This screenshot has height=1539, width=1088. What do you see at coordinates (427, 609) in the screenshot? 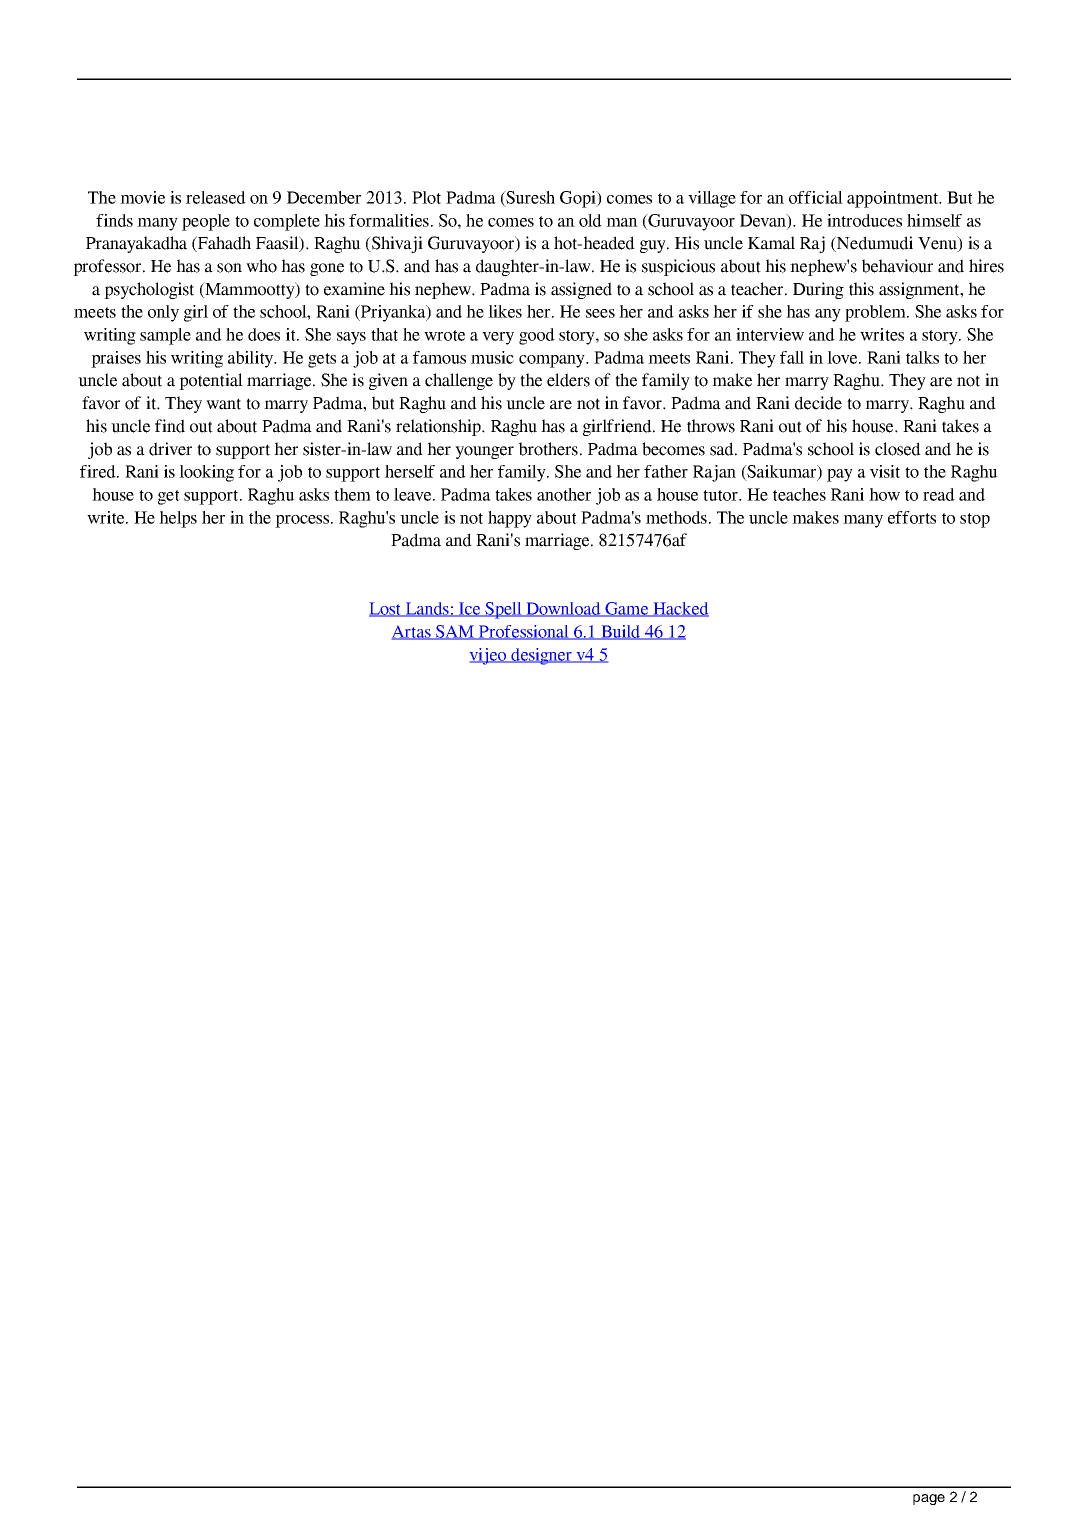
I see `Lands` at bounding box center [427, 609].
